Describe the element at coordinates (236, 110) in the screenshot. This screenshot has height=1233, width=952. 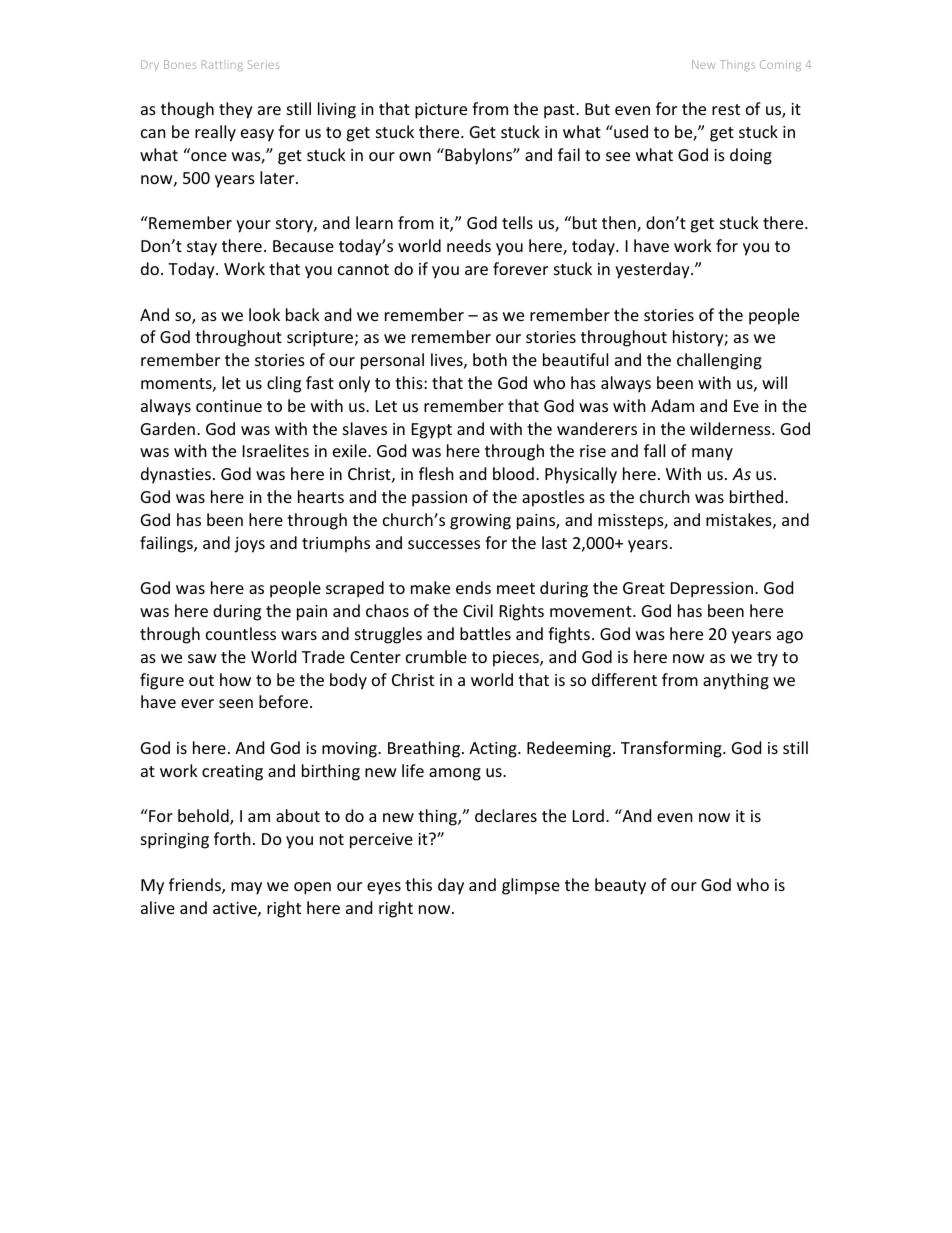
I see `they` at that location.
